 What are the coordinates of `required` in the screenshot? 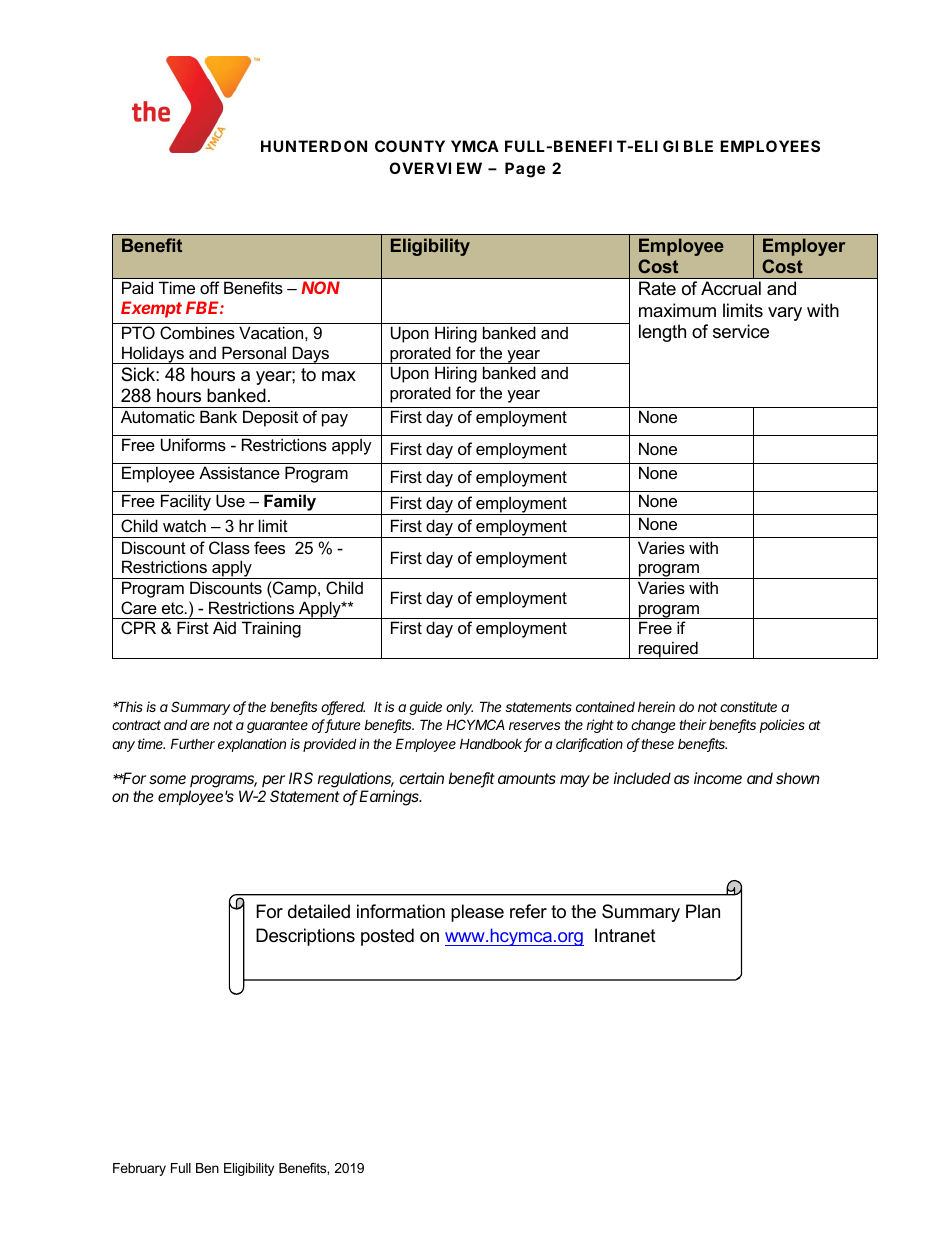 It's located at (668, 650).
